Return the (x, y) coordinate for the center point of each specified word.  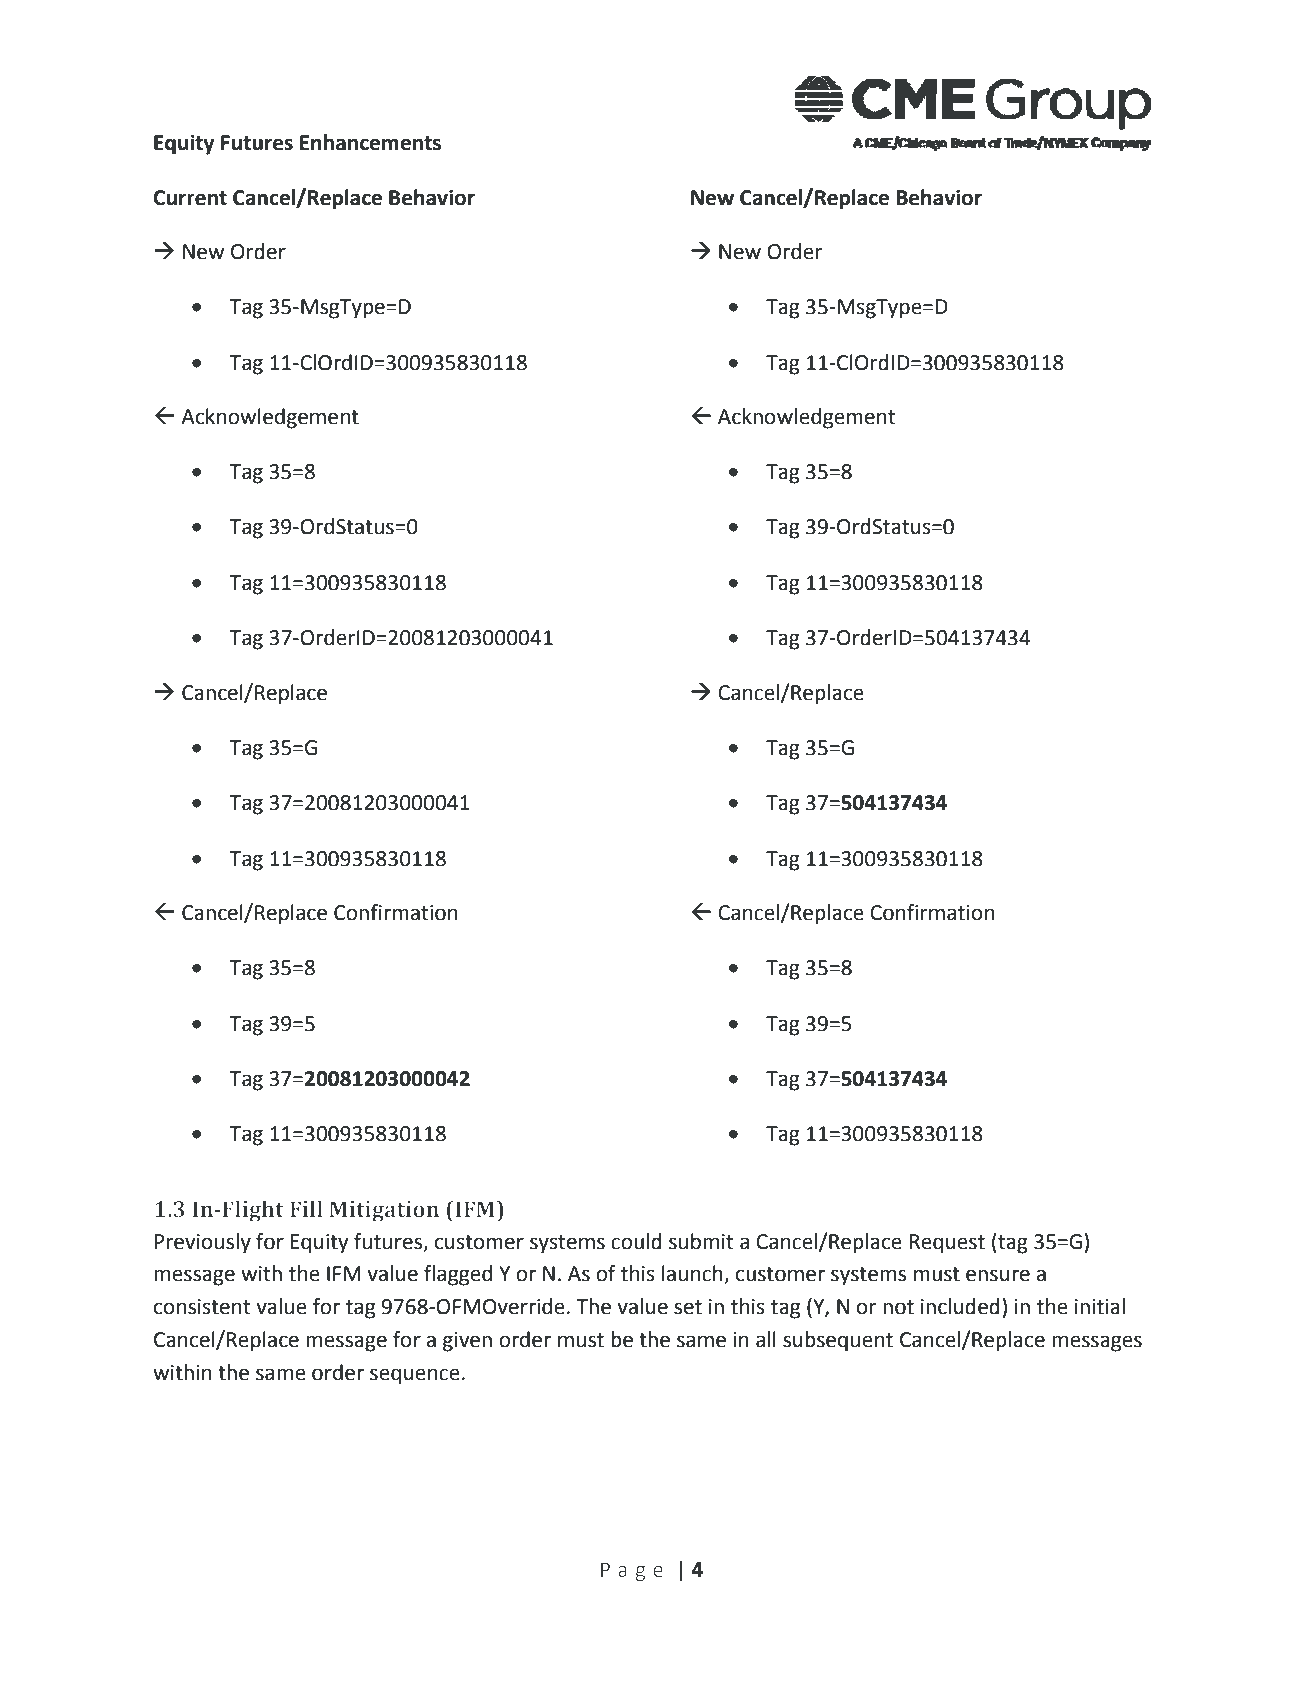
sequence (415, 1376)
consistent (202, 1307)
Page (632, 1572)
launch (693, 1274)
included (960, 1306)
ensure (998, 1275)
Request (947, 1244)
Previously (203, 1243)
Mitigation (384, 1211)
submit (701, 1241)
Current (190, 198)
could (636, 1241)
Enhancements (370, 142)
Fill (306, 1208)
